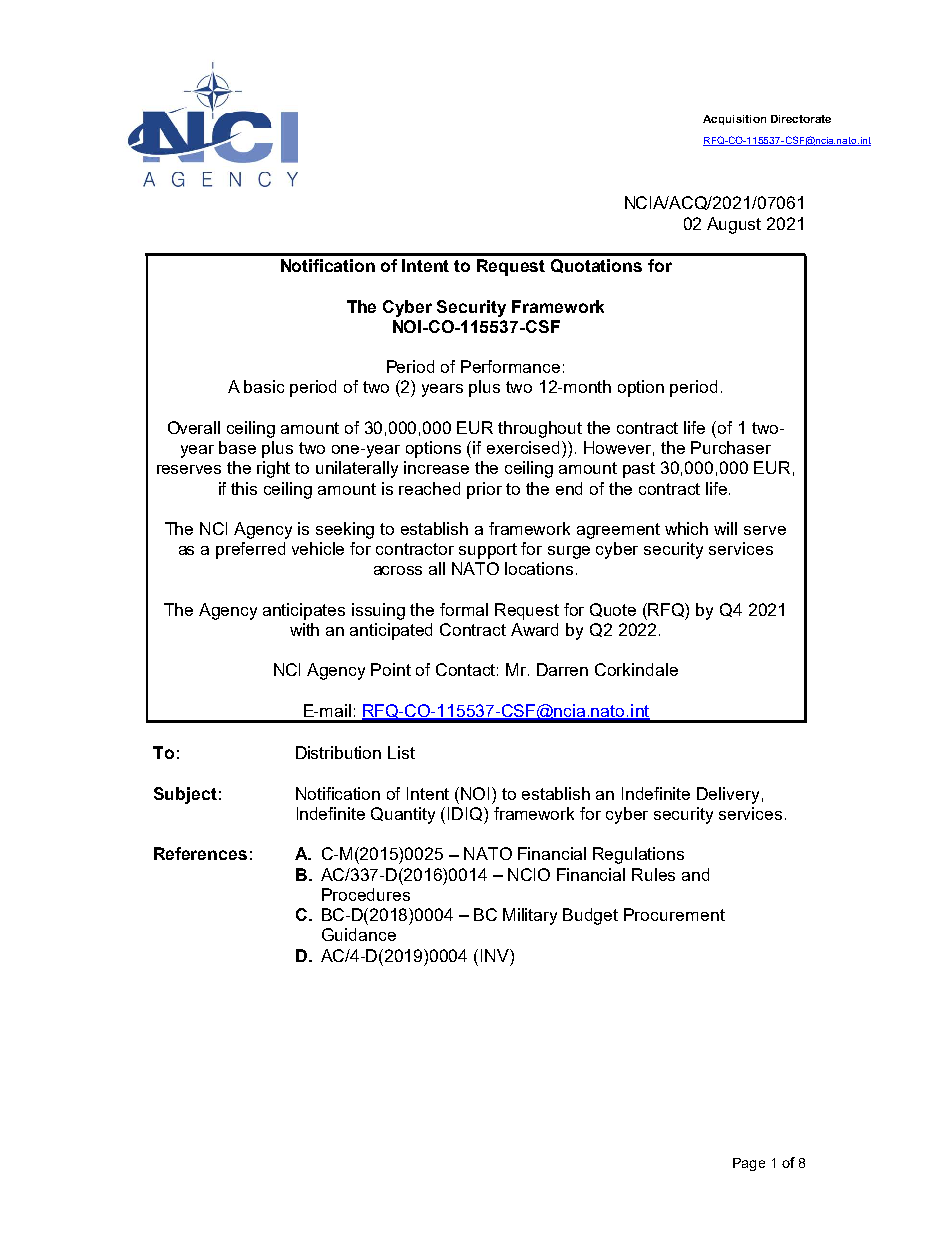 The width and height of the screenshot is (952, 1233). What do you see at coordinates (467, 669) in the screenshot?
I see `Contact` at bounding box center [467, 669].
